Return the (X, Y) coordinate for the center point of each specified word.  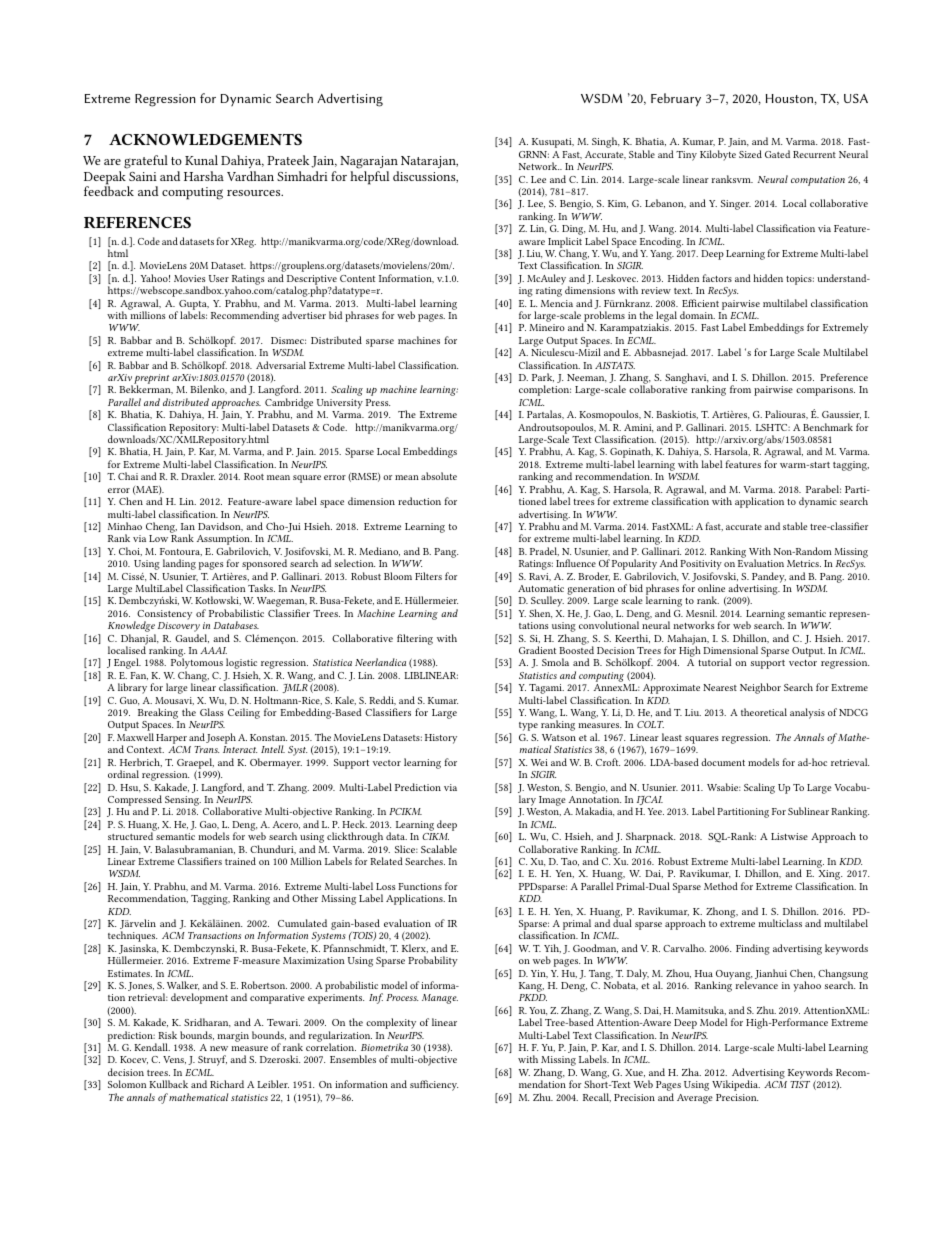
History (441, 739)
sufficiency (434, 1085)
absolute (439, 476)
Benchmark (828, 427)
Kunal (201, 160)
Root (254, 476)
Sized (750, 154)
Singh (606, 142)
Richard (227, 1084)
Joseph (221, 738)
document (723, 762)
